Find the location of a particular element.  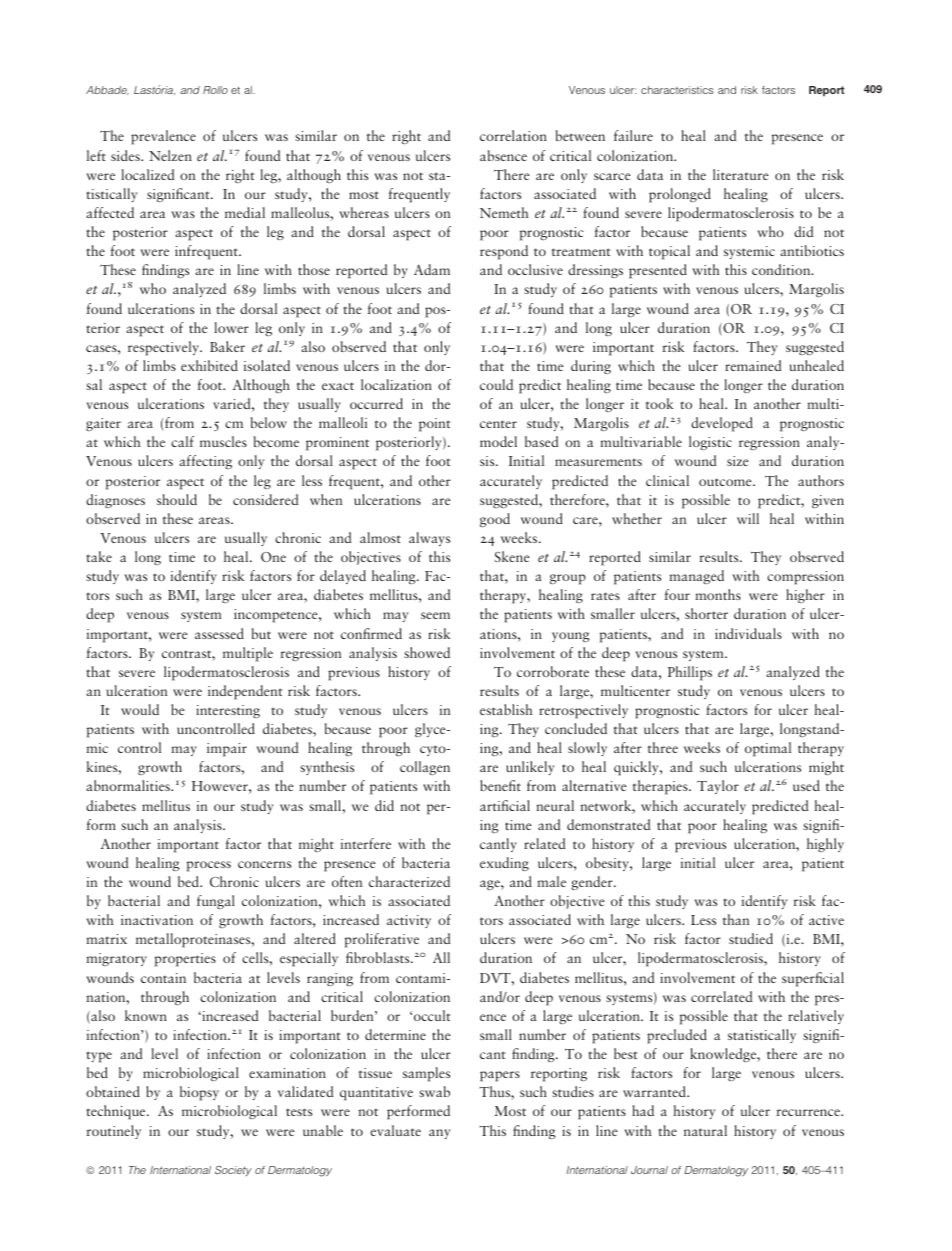

correlation is located at coordinates (513, 135).
